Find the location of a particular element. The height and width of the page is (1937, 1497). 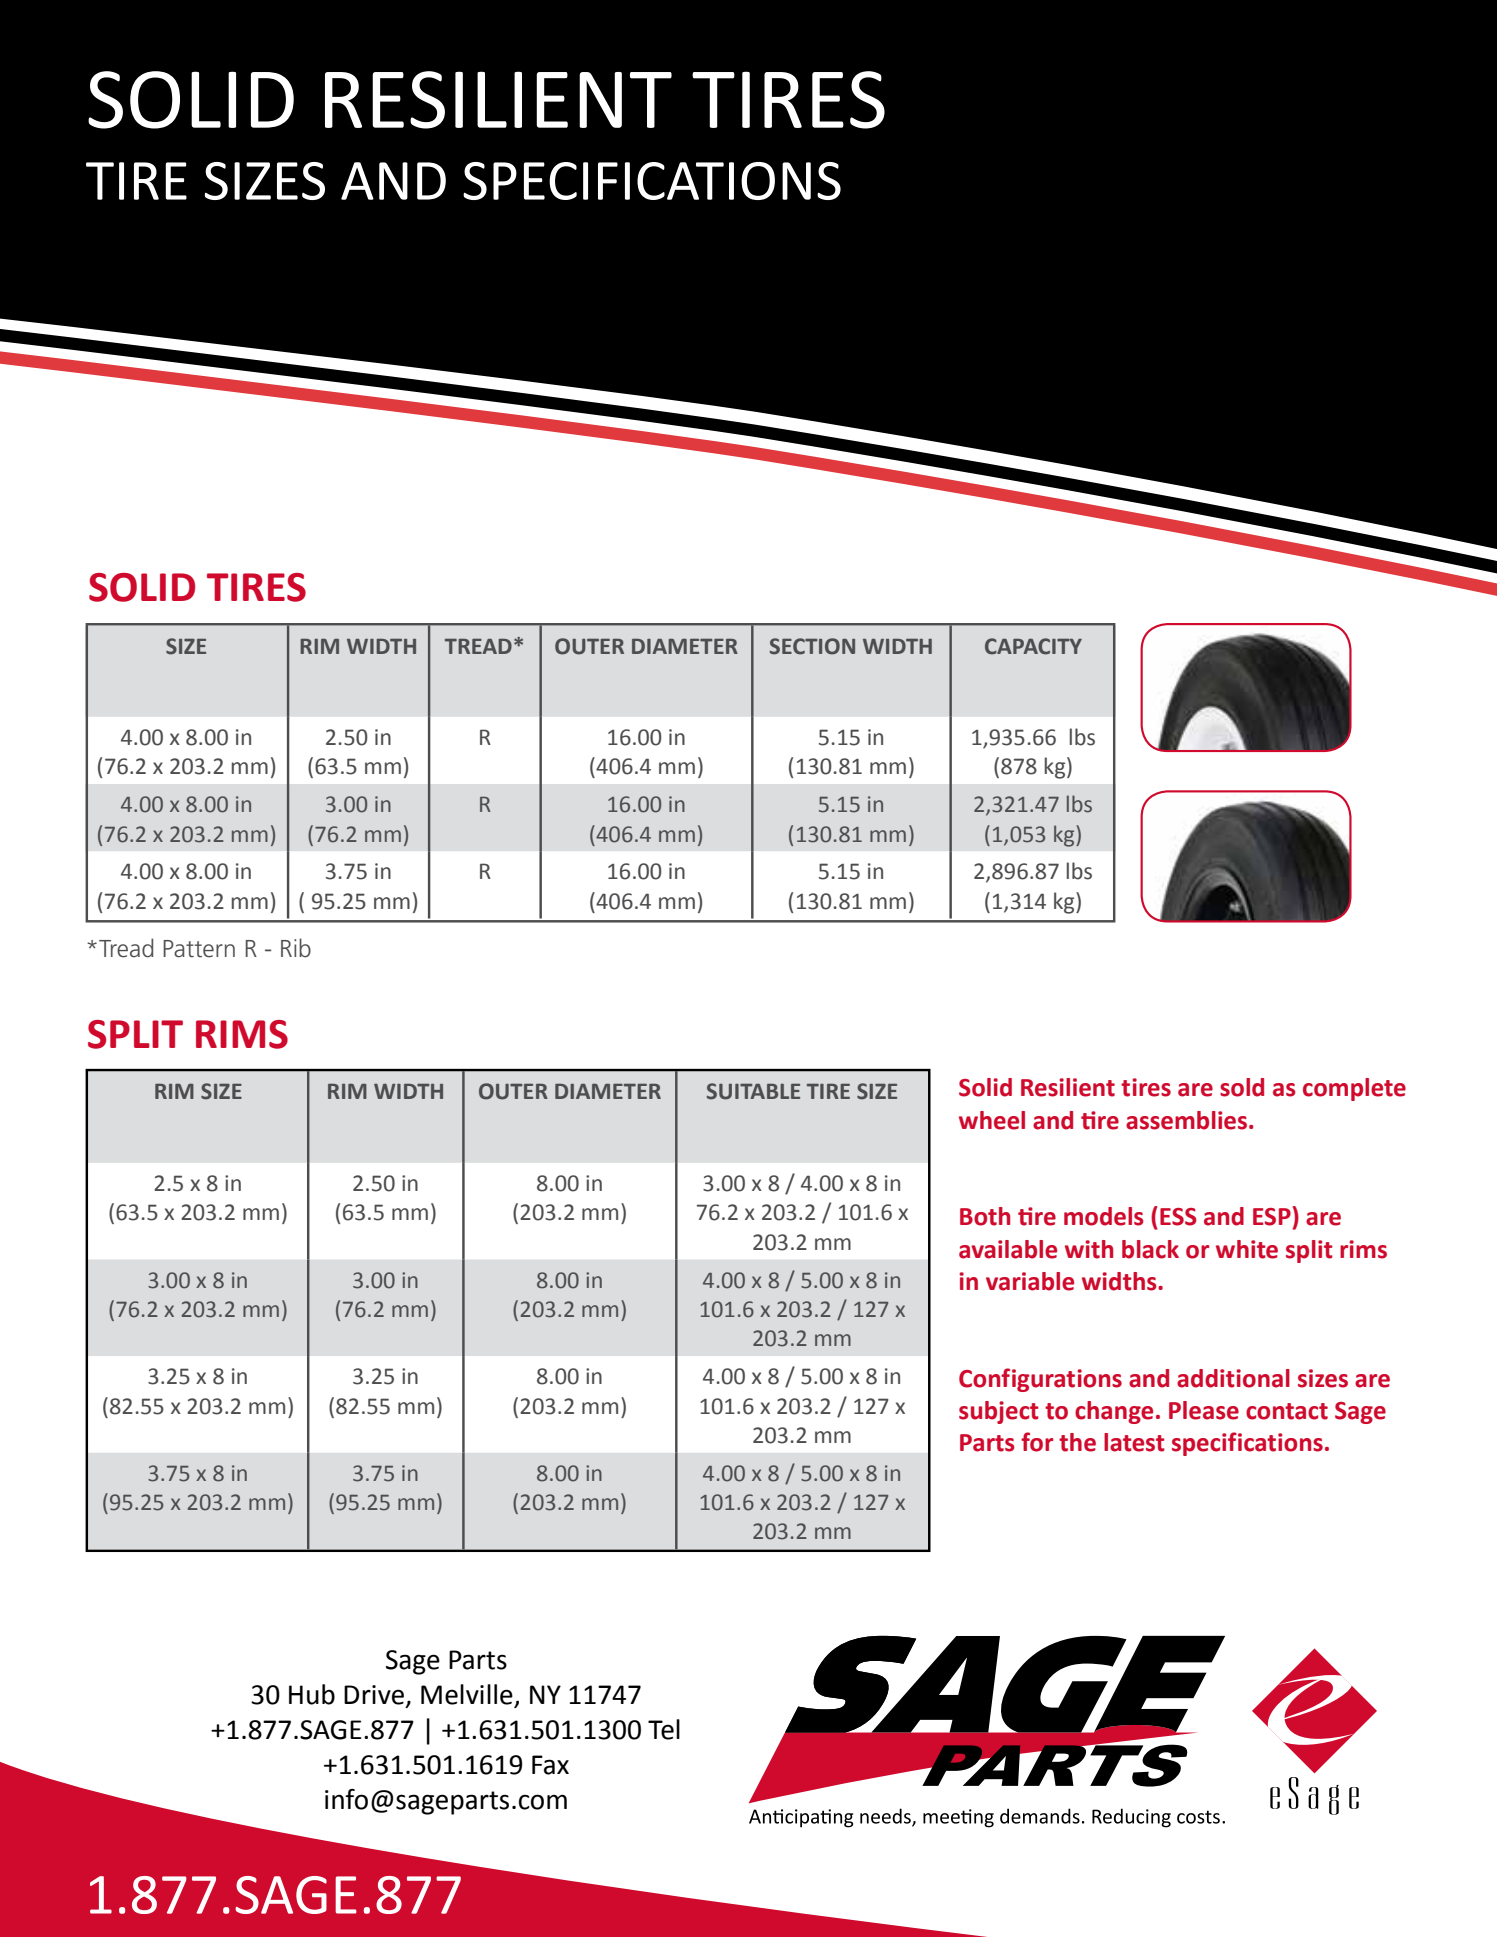

sold is located at coordinates (1242, 1087).
